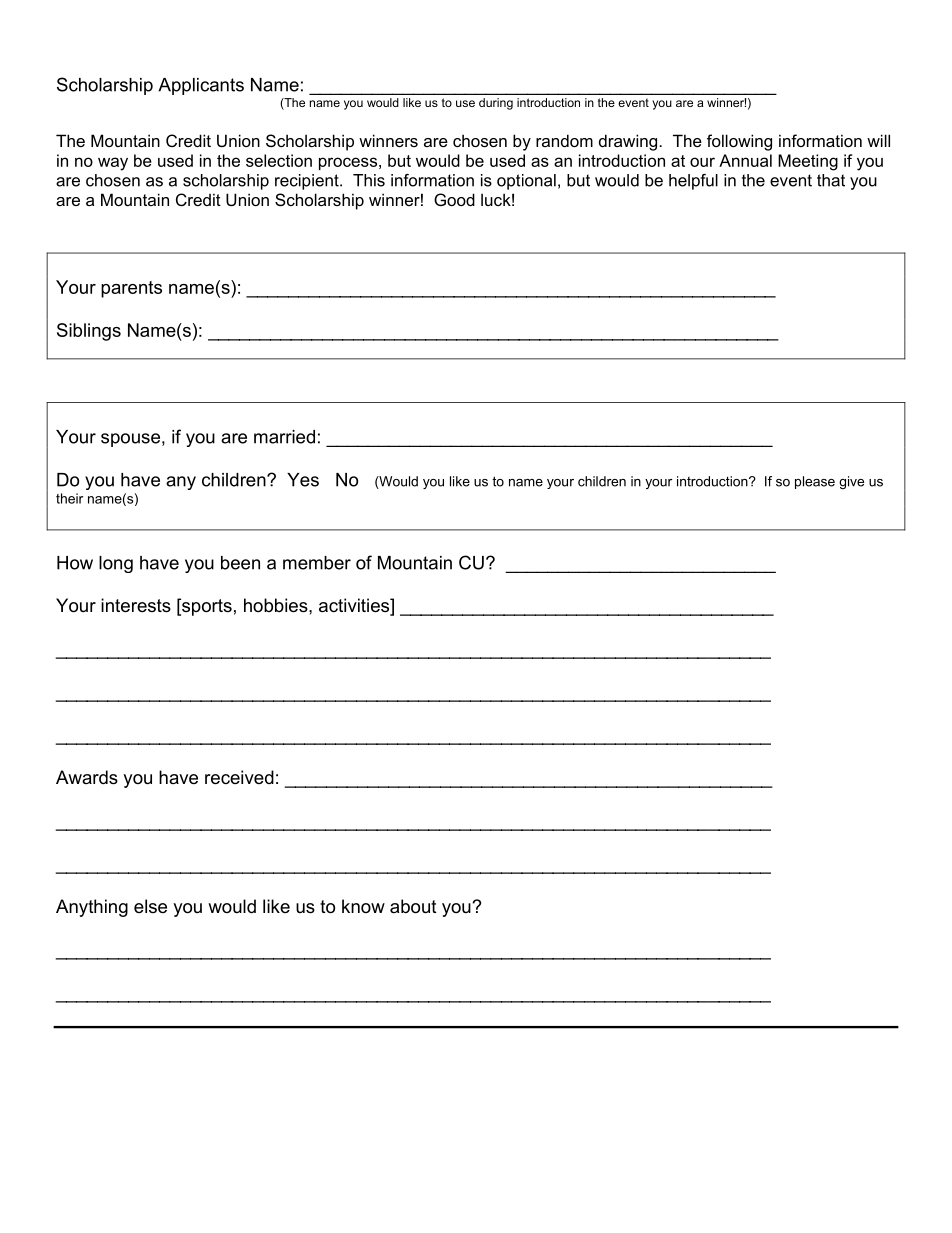  Describe the element at coordinates (413, 906) in the image. I see `about` at that location.
